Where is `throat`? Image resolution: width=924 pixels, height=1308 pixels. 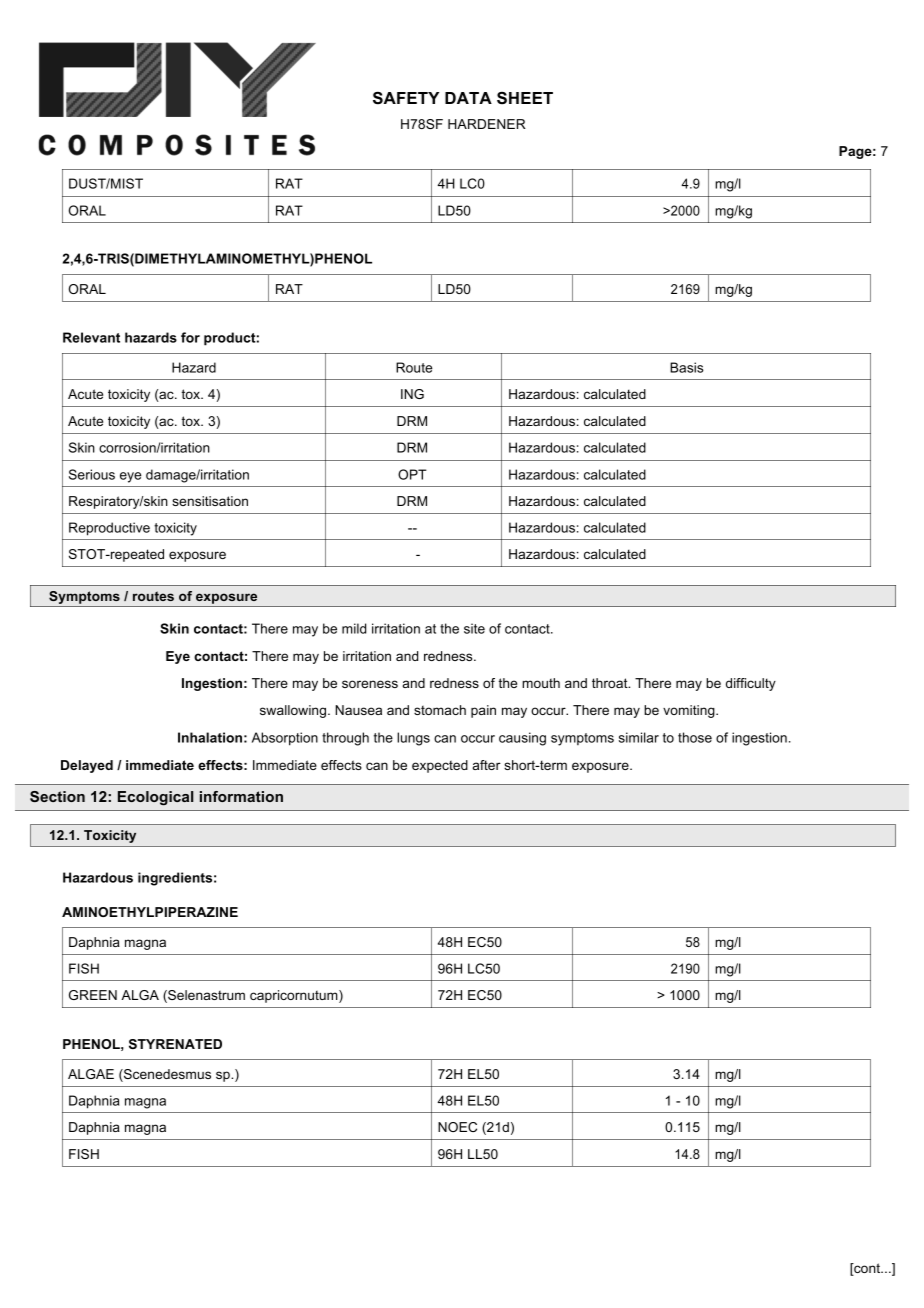
throat is located at coordinates (611, 683).
